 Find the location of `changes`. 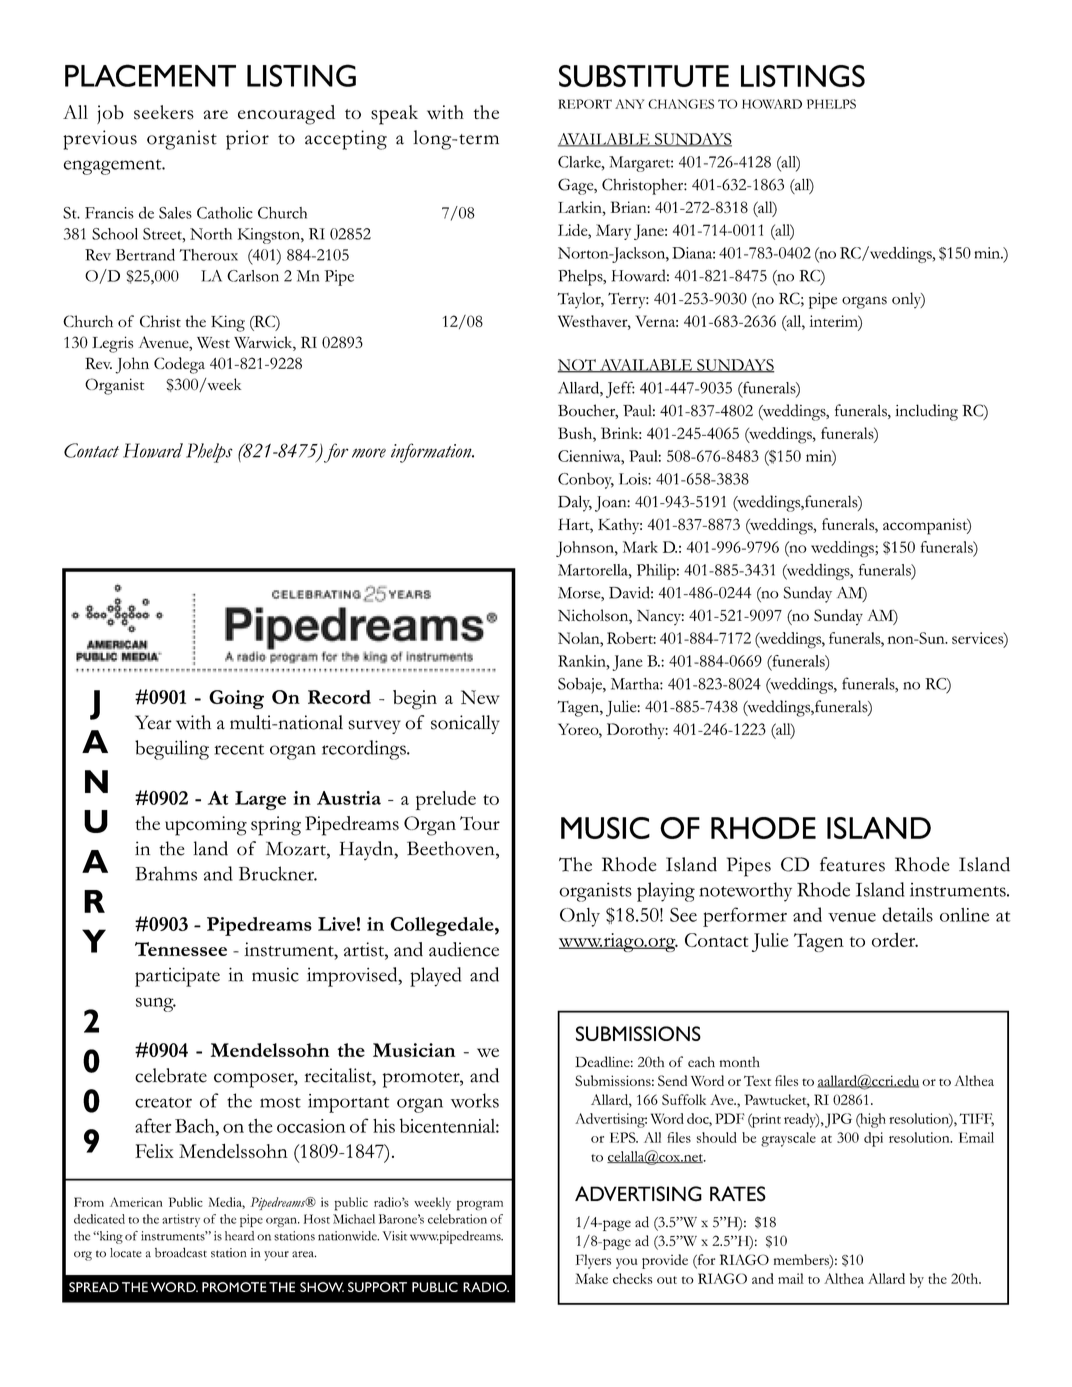

changes is located at coordinates (681, 104).
